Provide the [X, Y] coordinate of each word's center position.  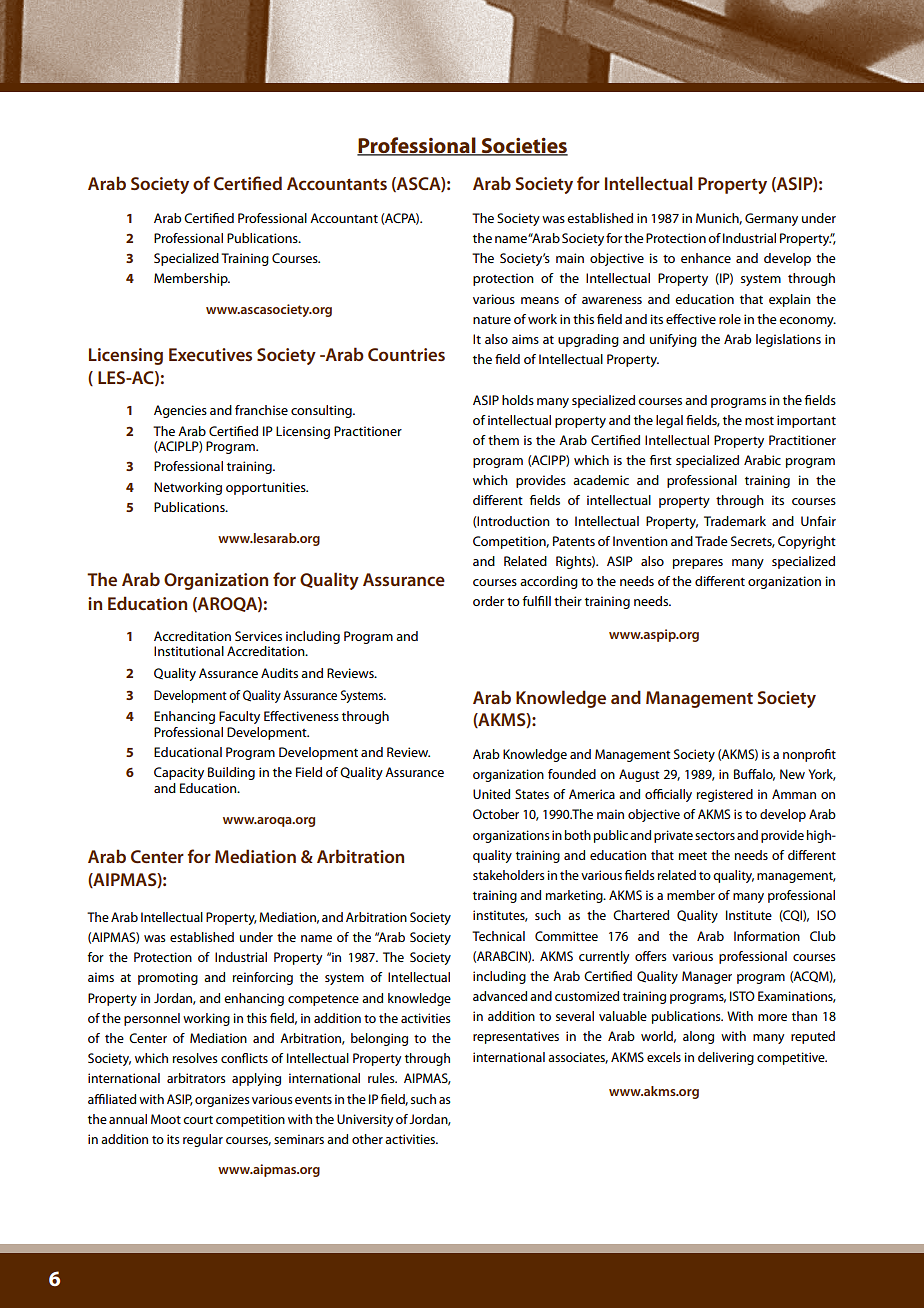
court [198, 1120]
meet [693, 856]
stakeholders [509, 875]
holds [518, 400]
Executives [210, 354]
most [759, 420]
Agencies [180, 411]
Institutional [189, 651]
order [488, 601]
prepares [698, 564]
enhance [706, 258]
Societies [523, 146]
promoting [168, 978]
